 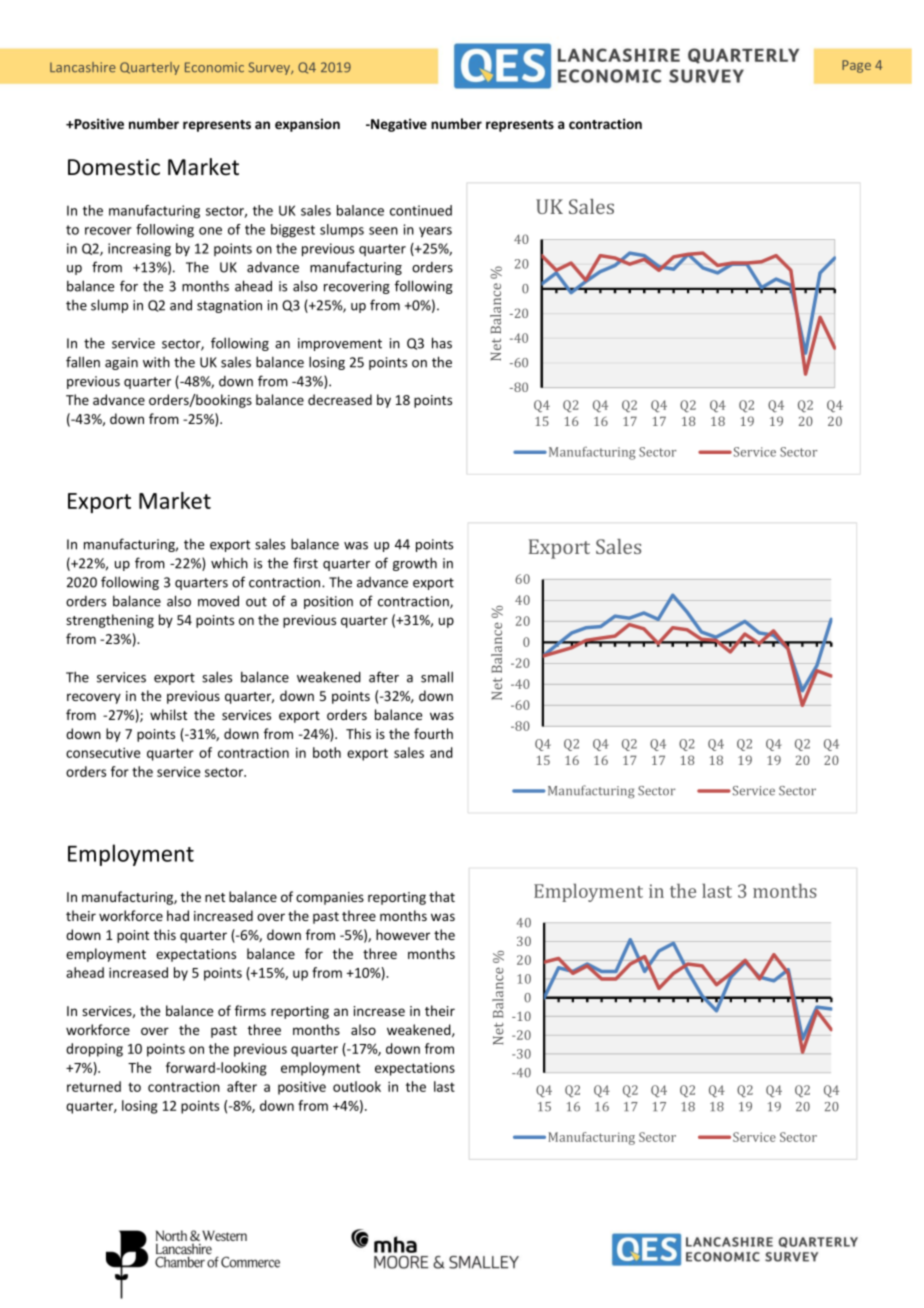 What do you see at coordinates (433, 733) in the page?
I see `fourth` at bounding box center [433, 733].
